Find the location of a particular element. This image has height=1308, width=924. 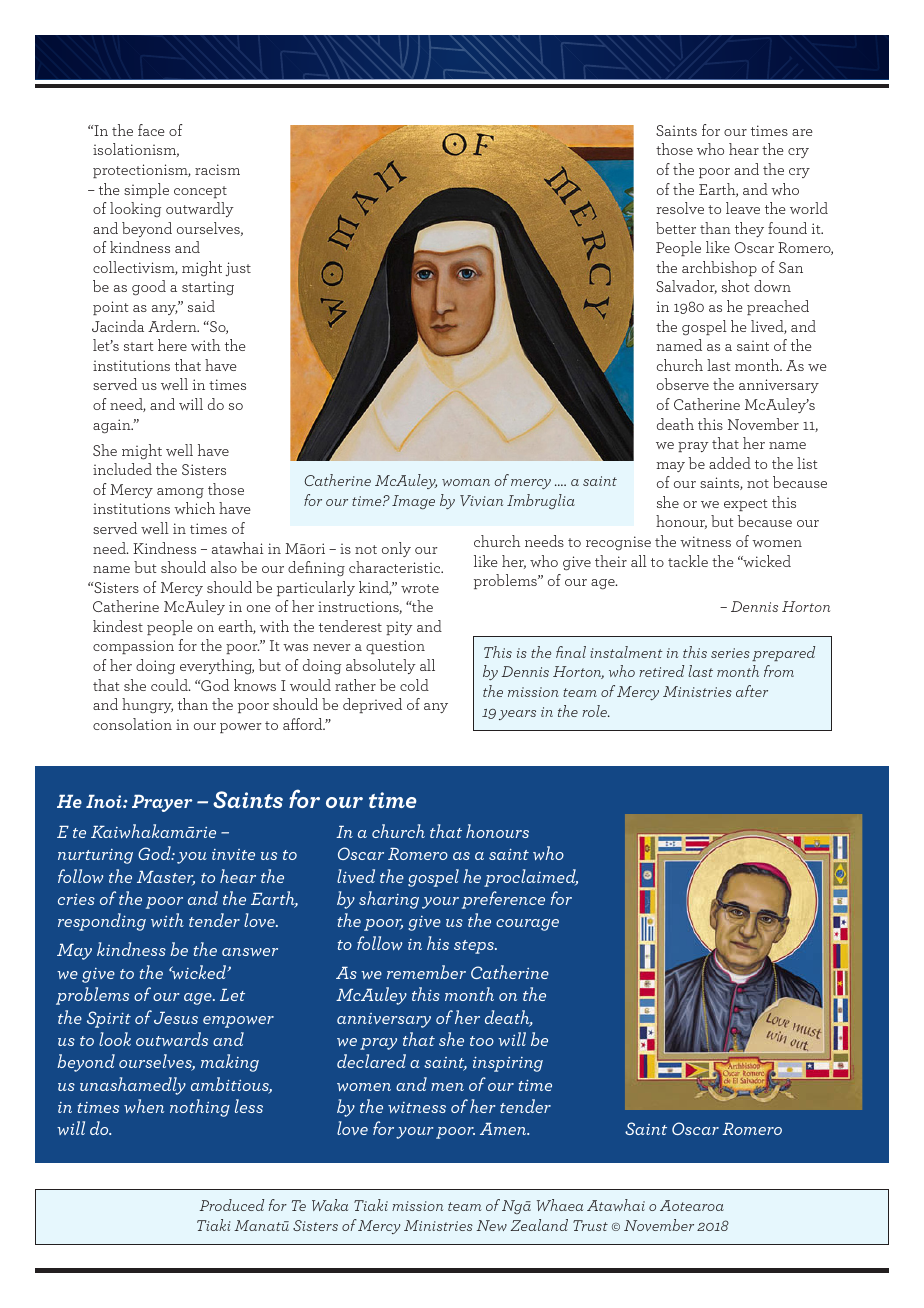

courage is located at coordinates (527, 925).
